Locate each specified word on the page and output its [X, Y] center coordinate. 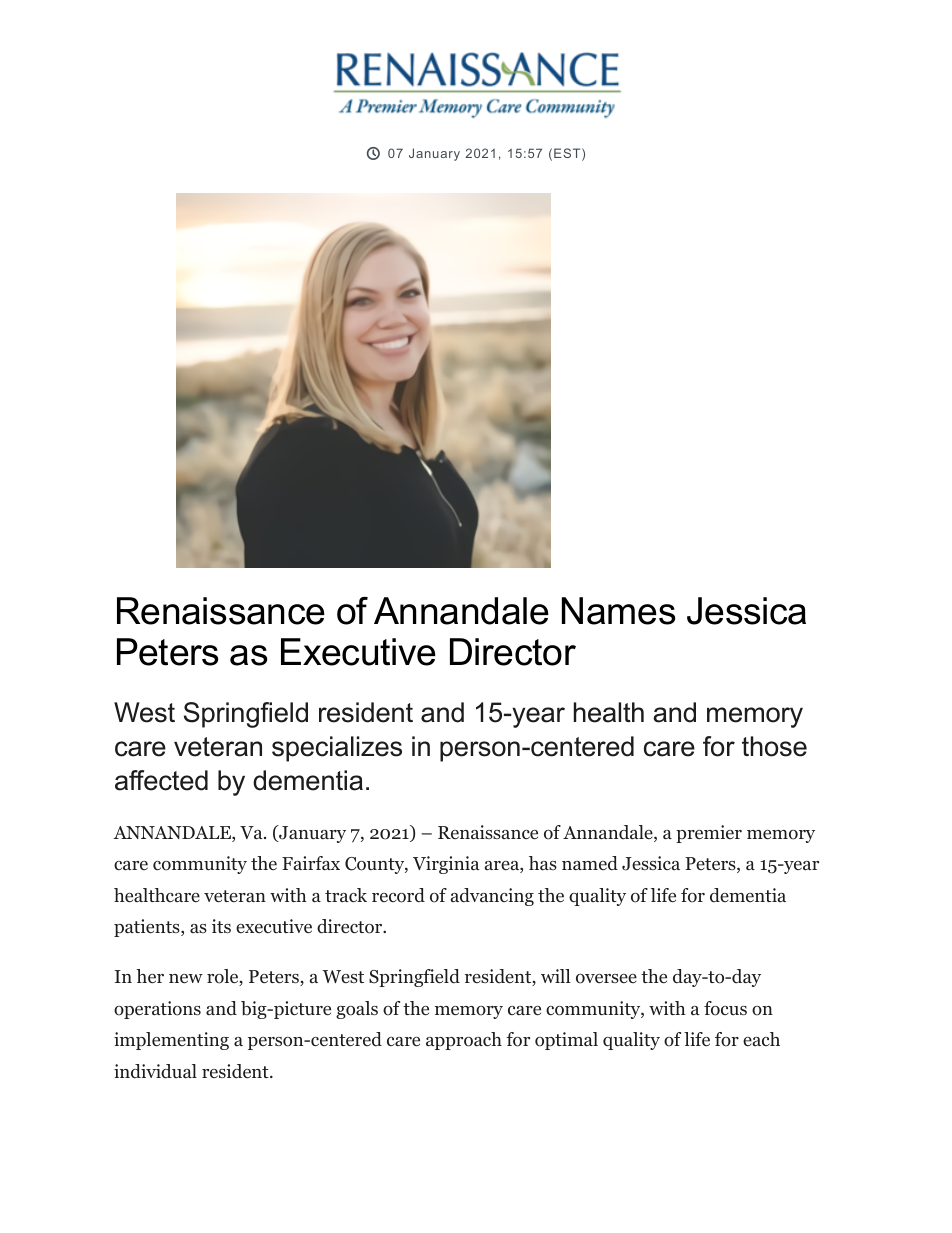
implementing [171, 1041]
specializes [337, 749]
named [590, 863]
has [543, 863]
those [774, 746]
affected [161, 780]
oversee [606, 979]
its [221, 926]
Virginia [446, 865]
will [556, 976]
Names [618, 611]
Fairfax [311, 863]
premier [709, 834]
